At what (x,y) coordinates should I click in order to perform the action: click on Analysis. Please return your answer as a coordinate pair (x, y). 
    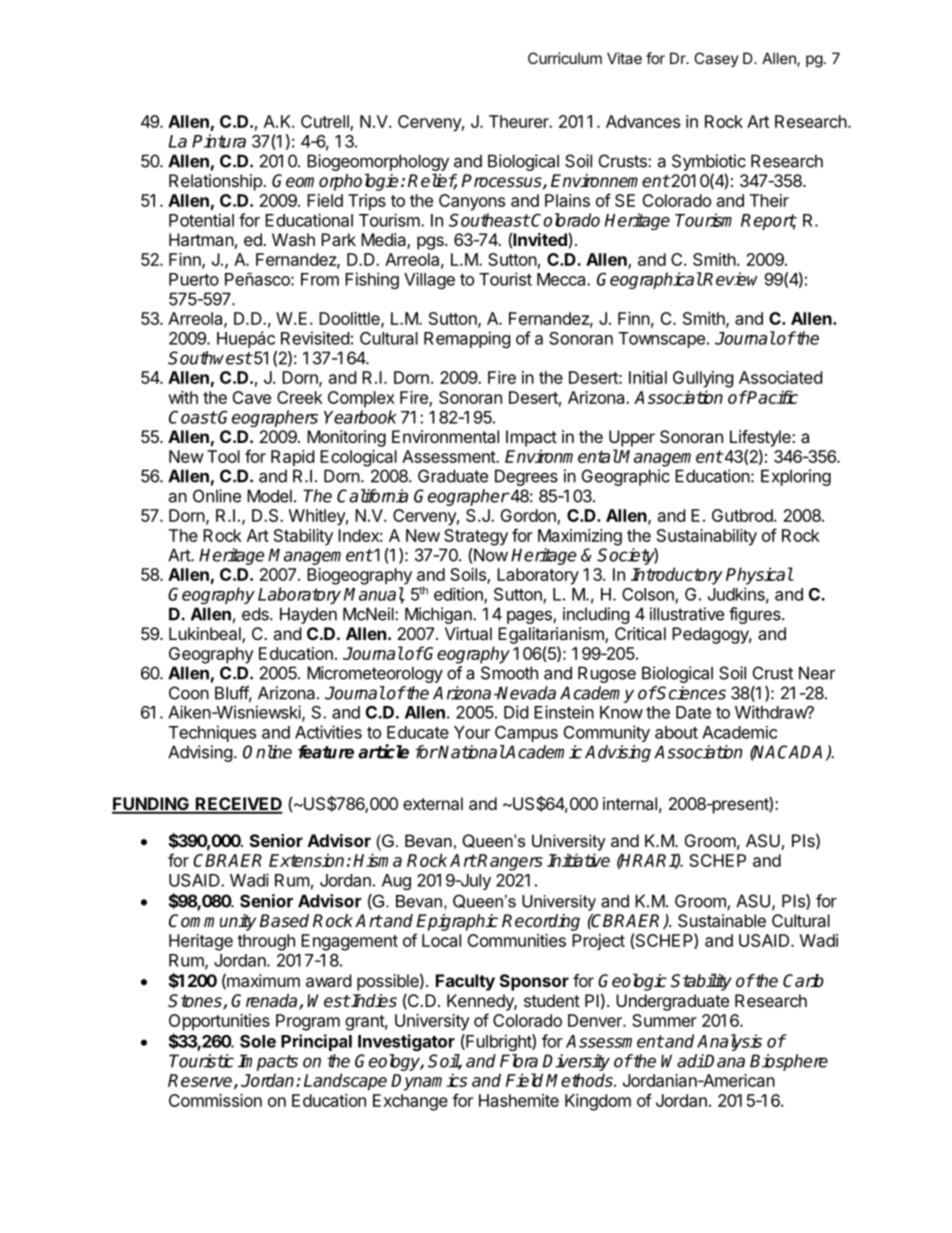
    Looking at the image, I should click on (729, 1042).
